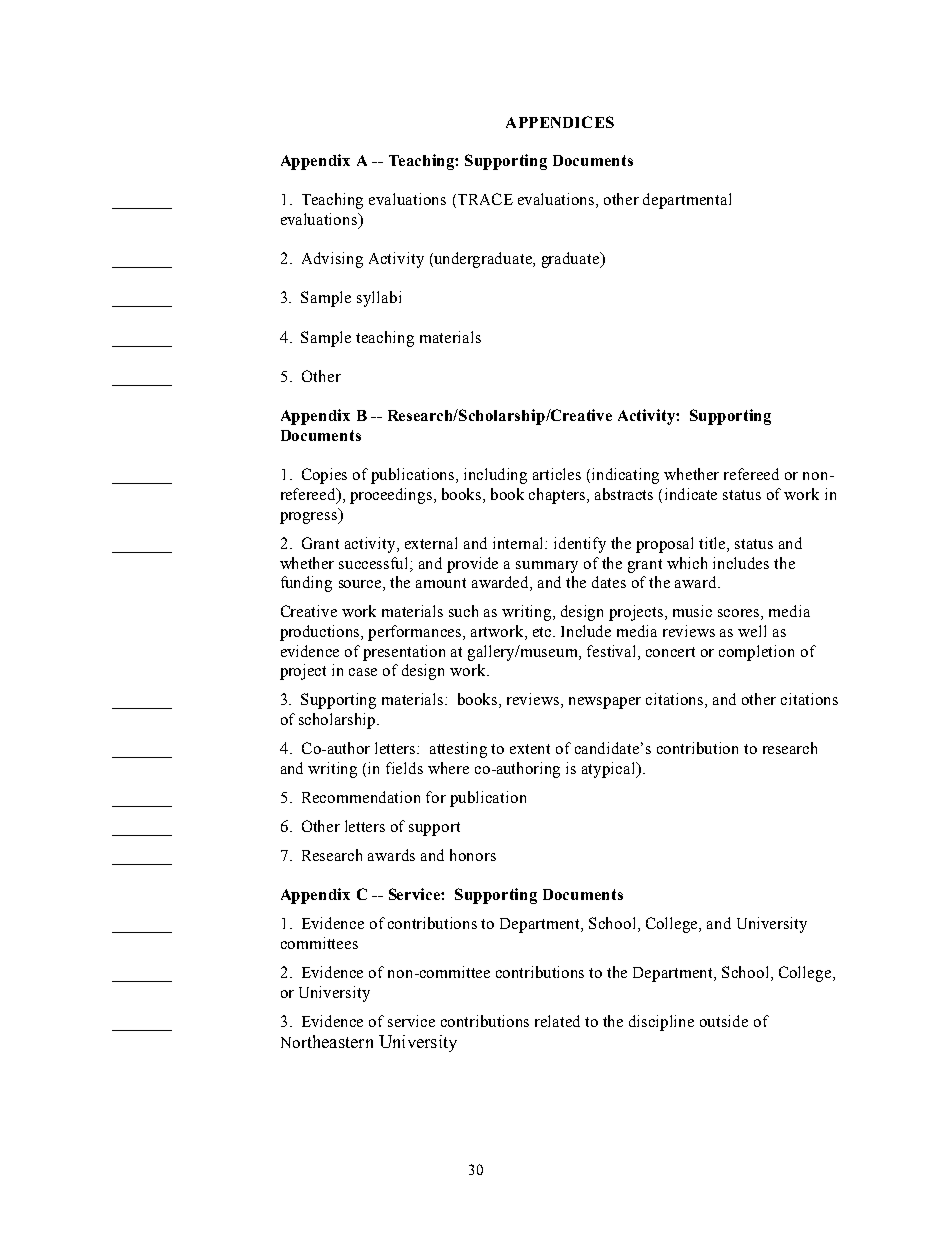 The image size is (952, 1233). Describe the element at coordinates (332, 260) in the image. I see `Advising` at that location.
